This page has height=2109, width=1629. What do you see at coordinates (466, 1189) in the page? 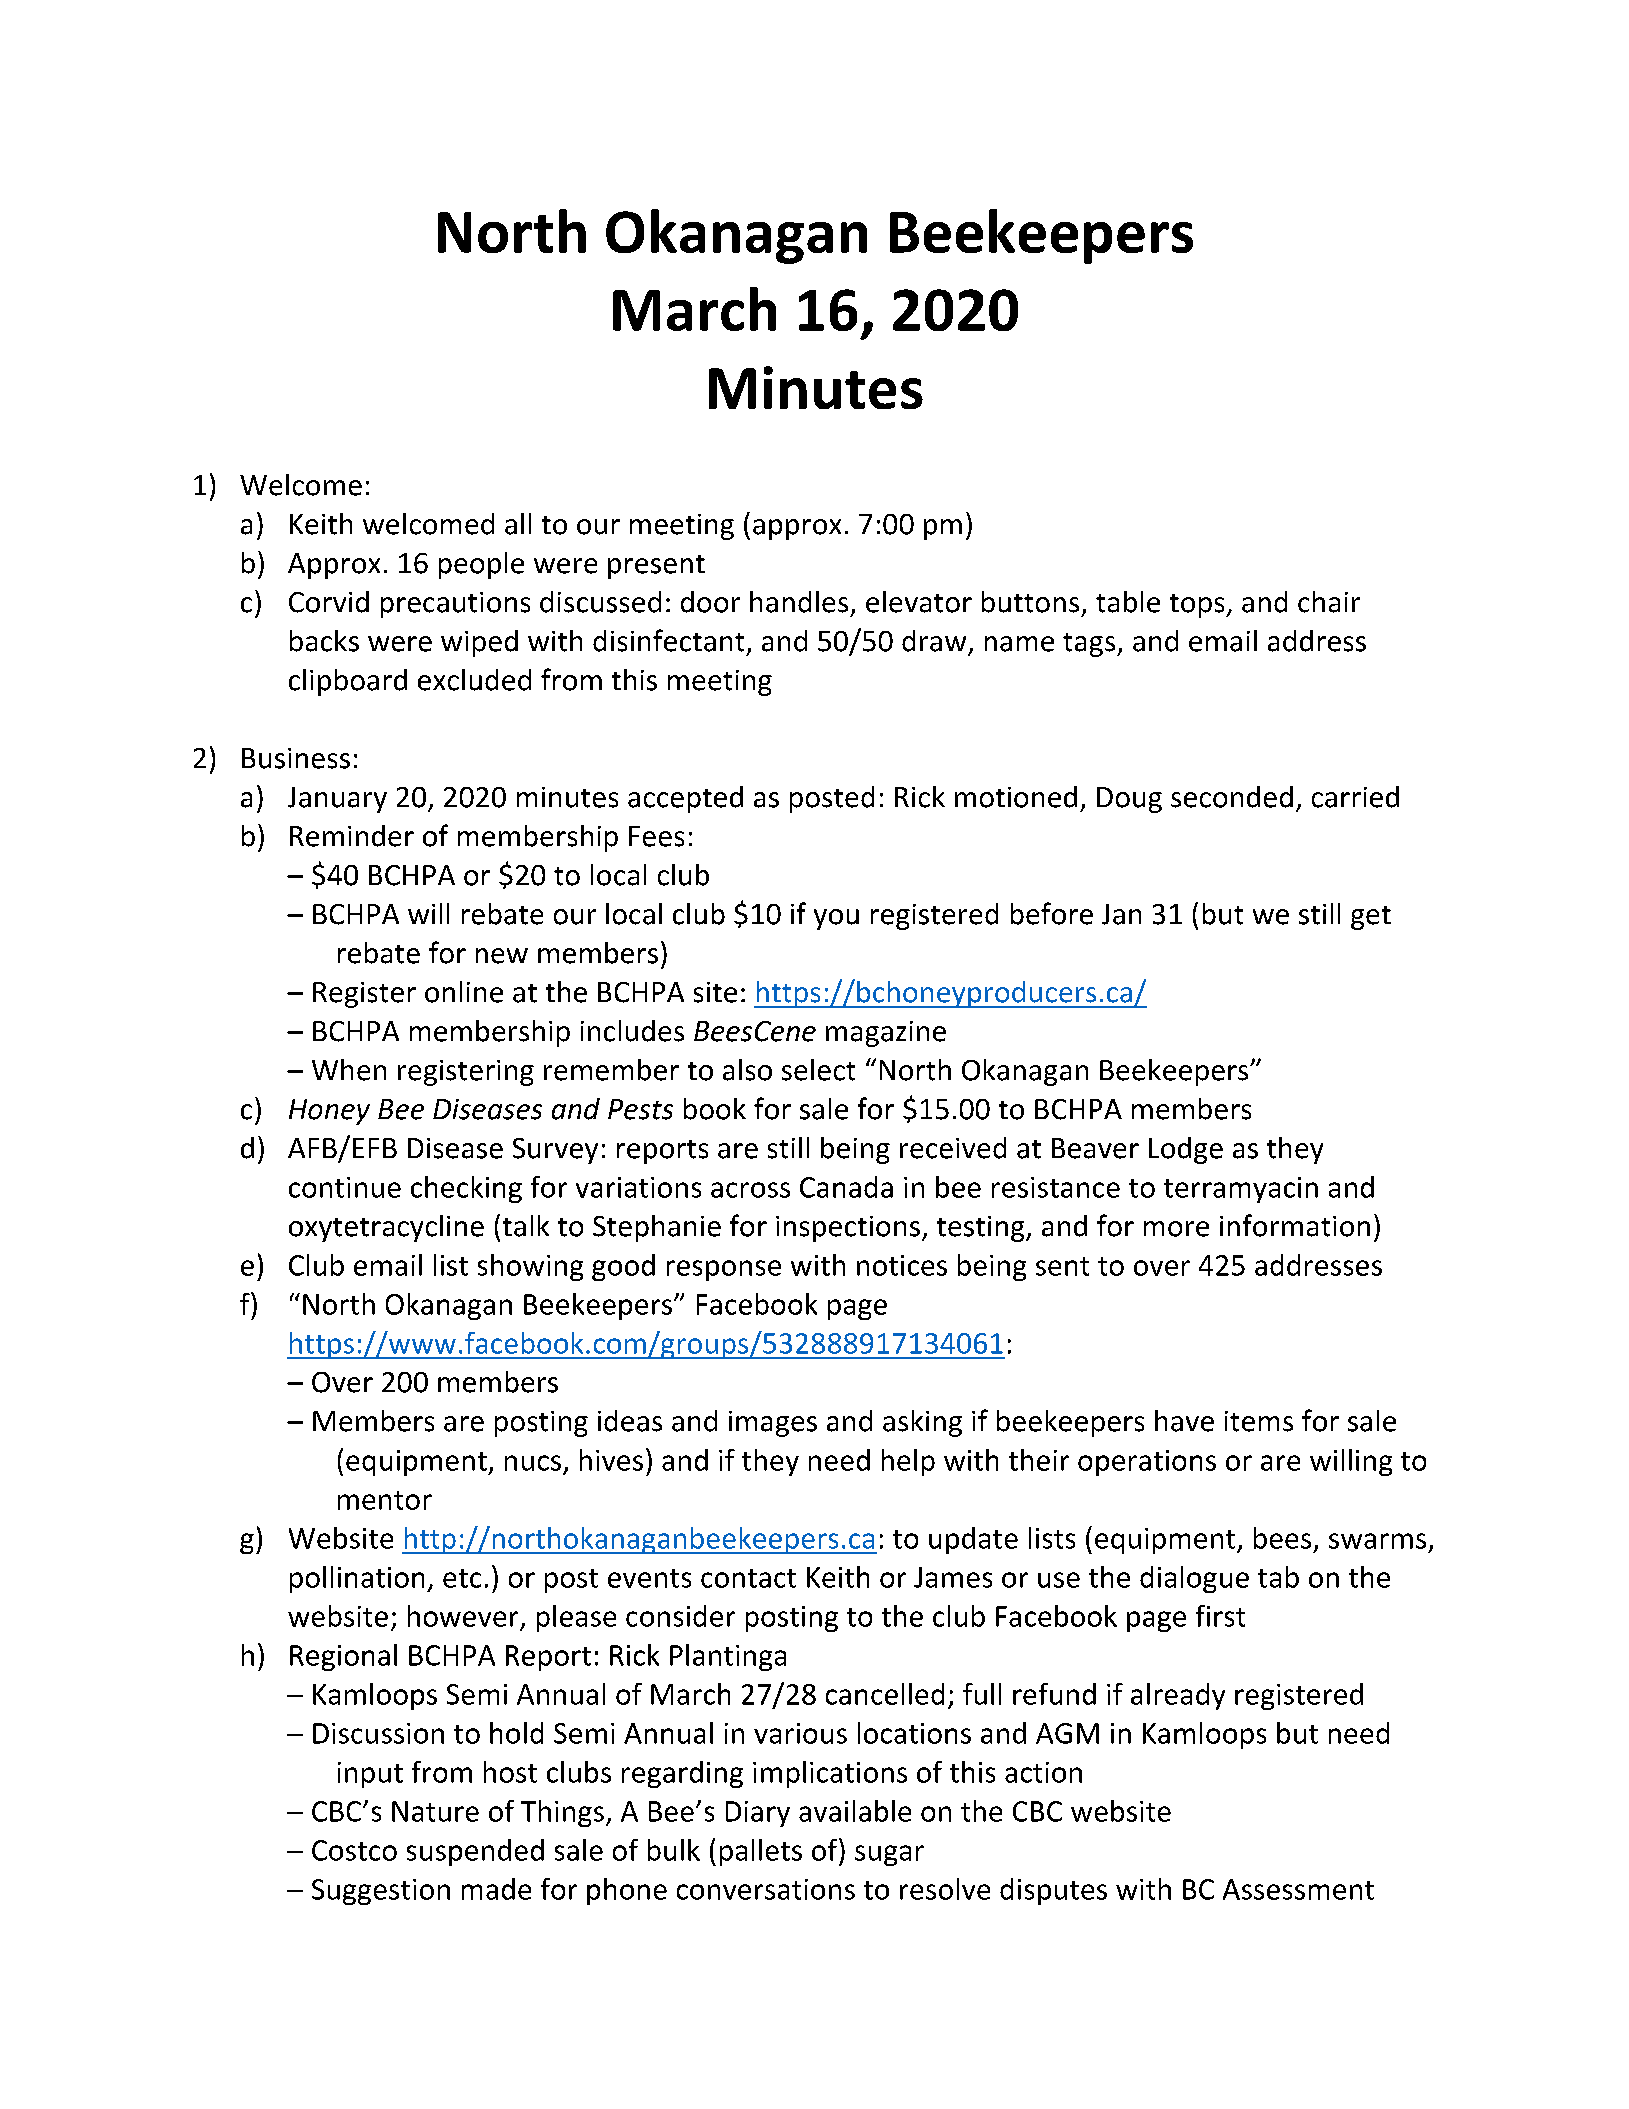
I see `checking` at bounding box center [466, 1189].
